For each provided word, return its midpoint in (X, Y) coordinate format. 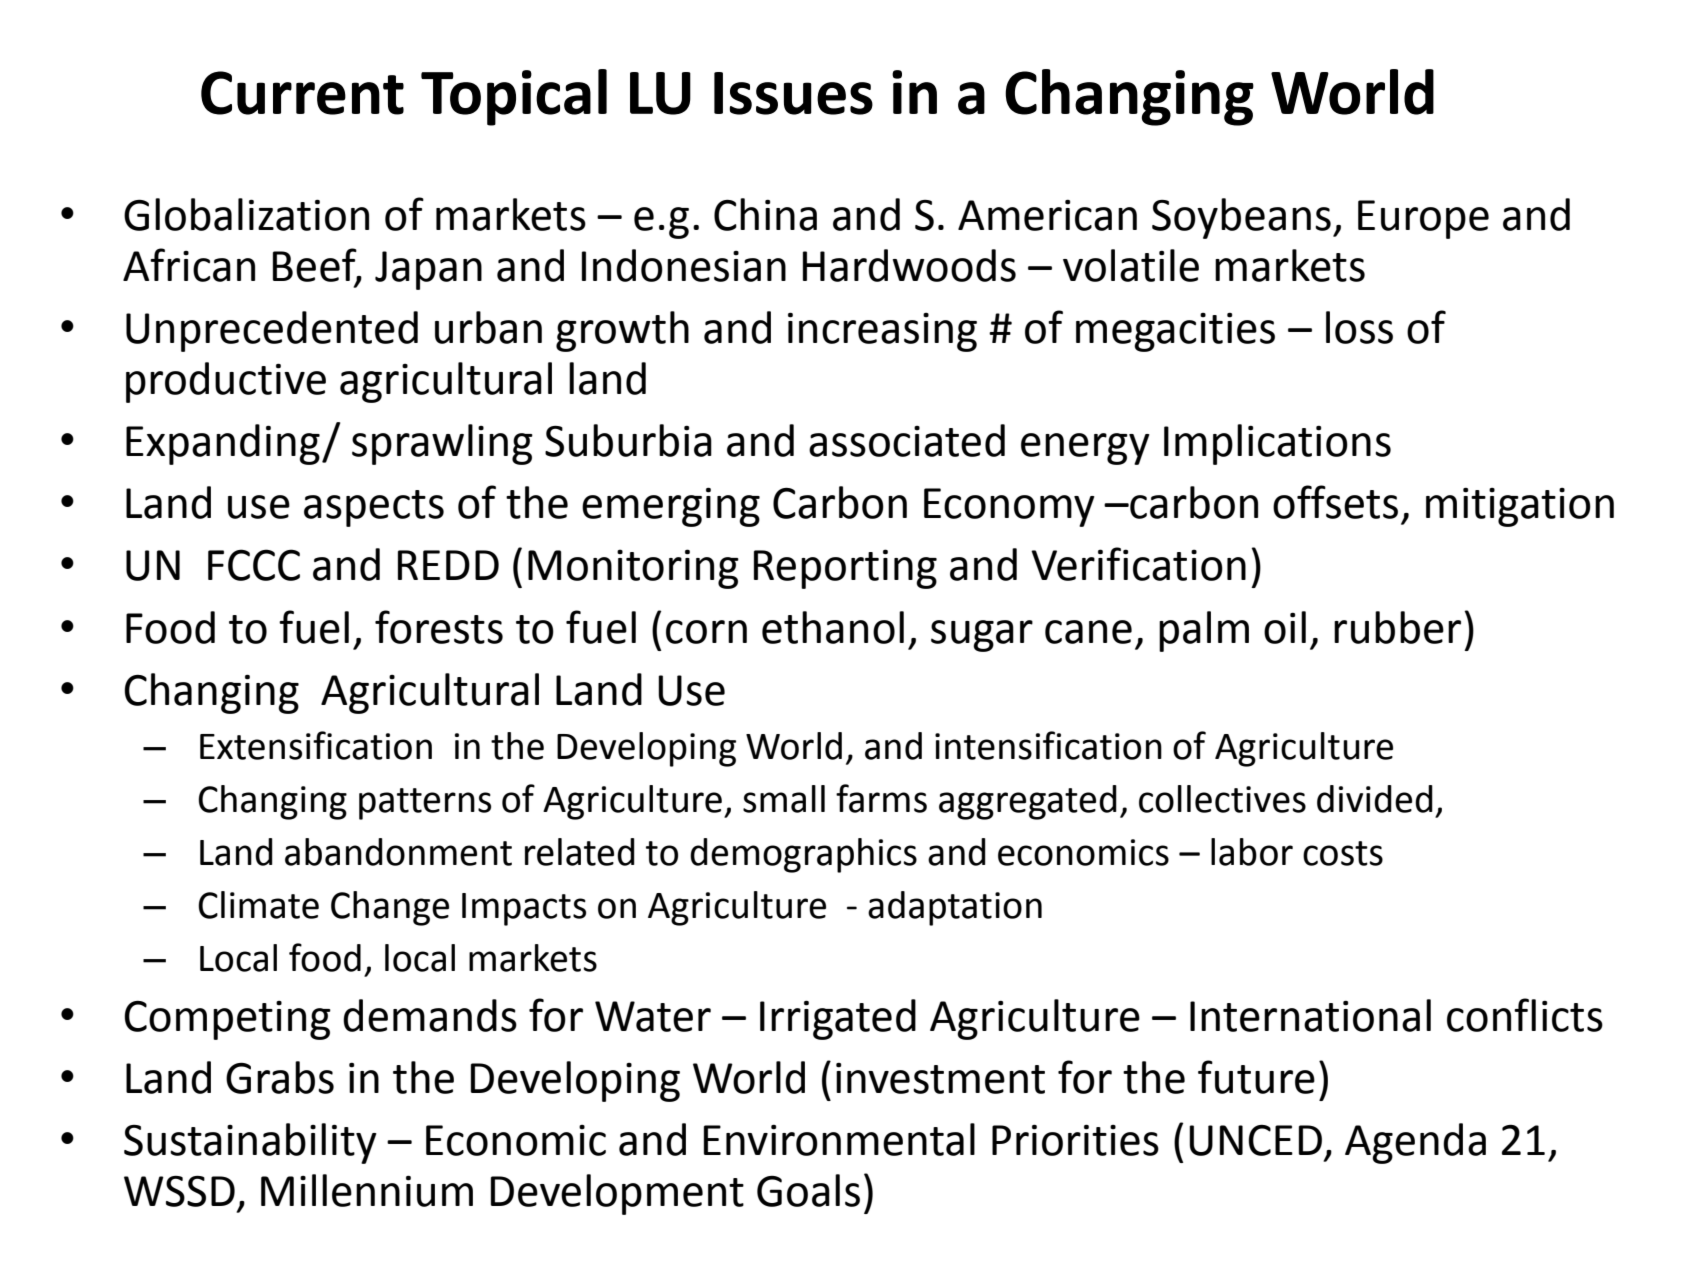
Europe (1423, 219)
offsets (1335, 502)
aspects (374, 508)
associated (907, 440)
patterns (425, 804)
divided (1375, 799)
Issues (793, 93)
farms (881, 798)
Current (302, 93)
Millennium (367, 1190)
